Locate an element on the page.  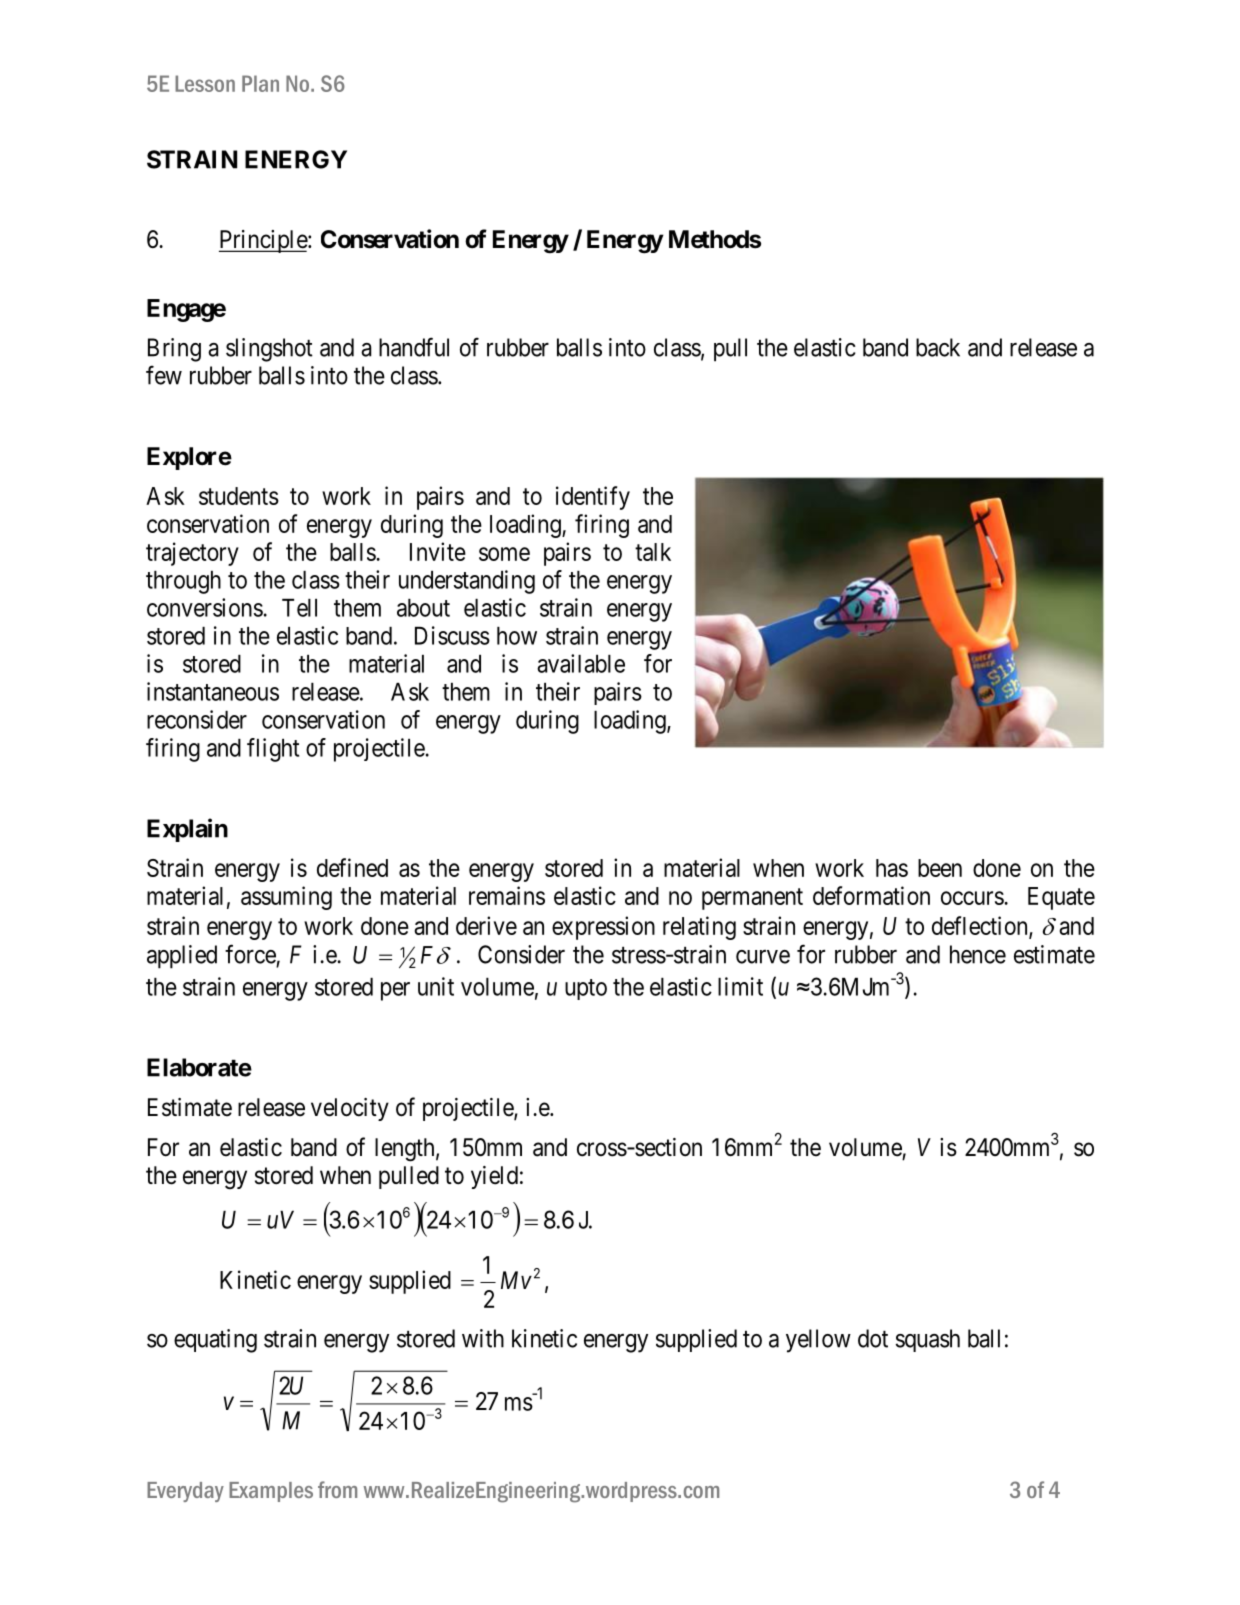
Plan is located at coordinates (260, 83).
